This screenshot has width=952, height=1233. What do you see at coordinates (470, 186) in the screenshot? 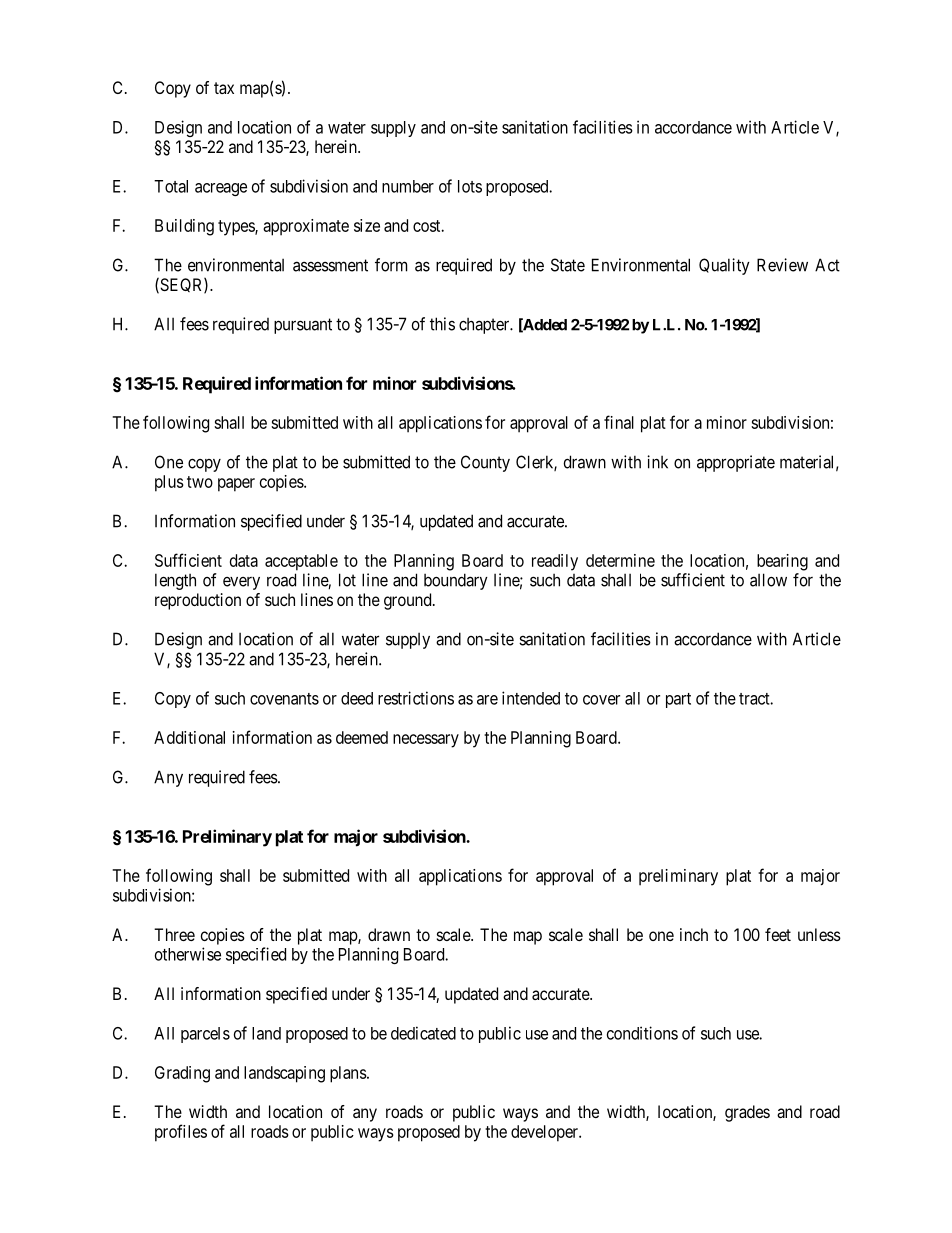
I see `lots` at bounding box center [470, 186].
